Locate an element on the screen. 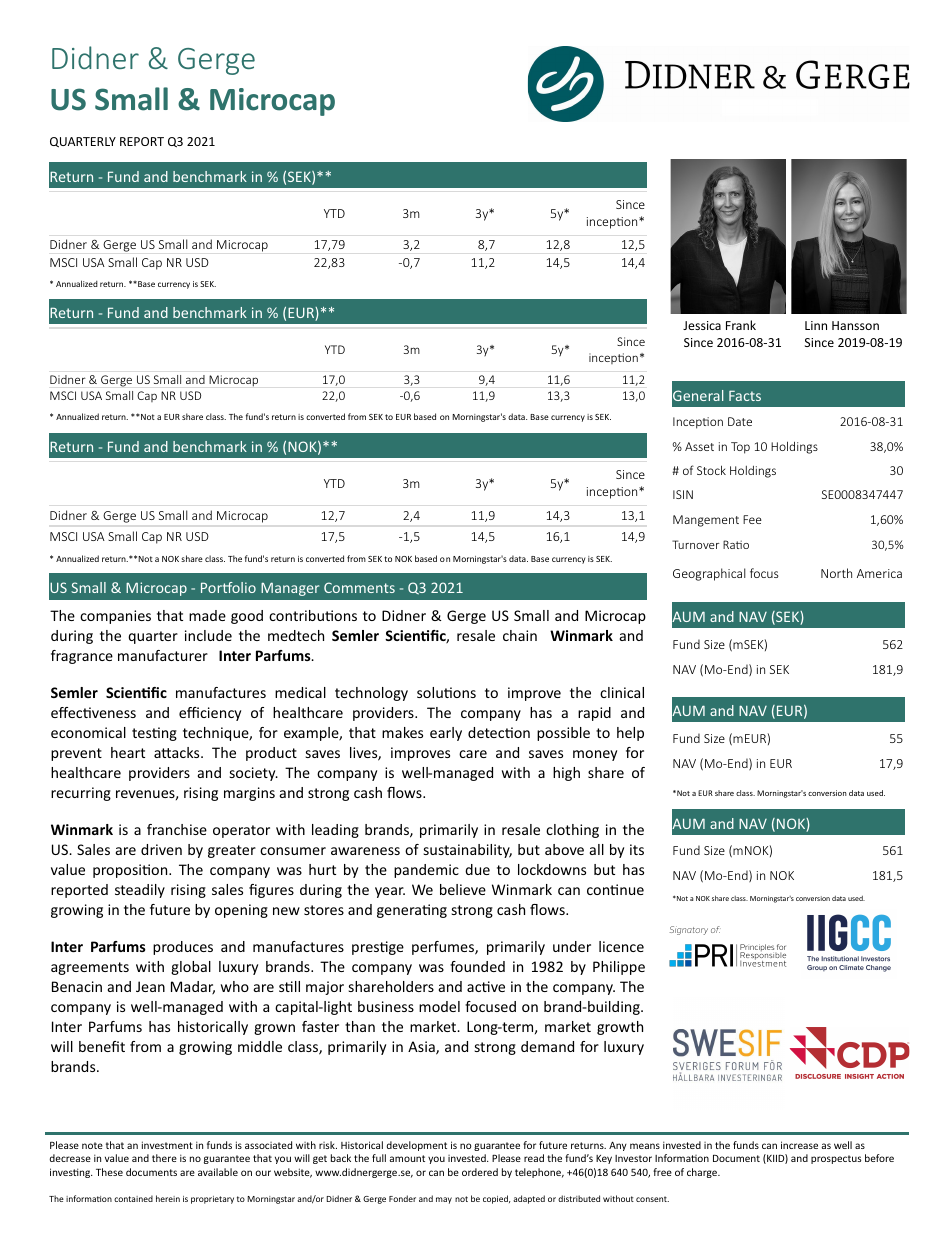 The height and width of the screenshot is (1233, 952). Philippe is located at coordinates (619, 968).
